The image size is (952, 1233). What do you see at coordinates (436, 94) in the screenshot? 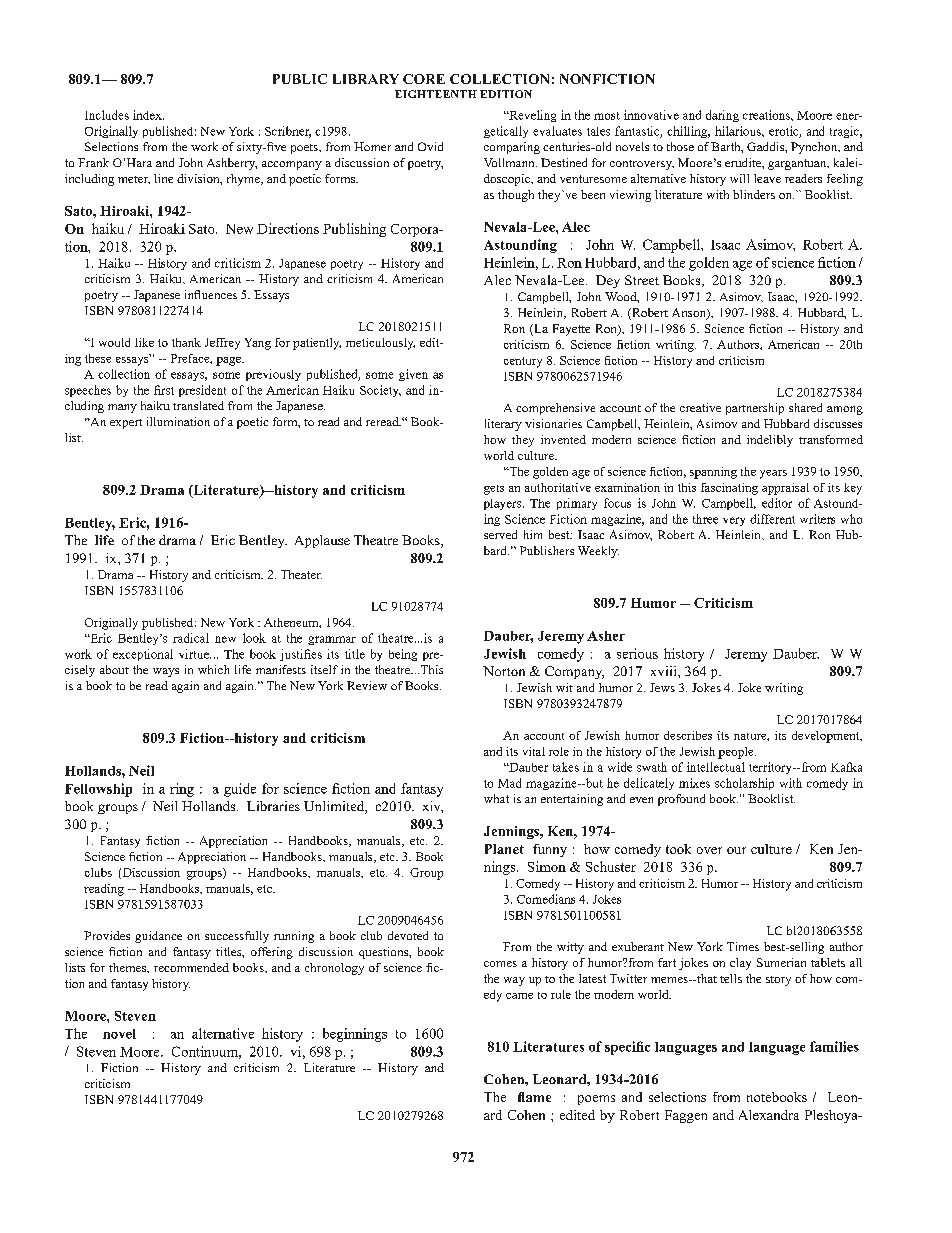
I see `EIGHTEENTH` at bounding box center [436, 94].
